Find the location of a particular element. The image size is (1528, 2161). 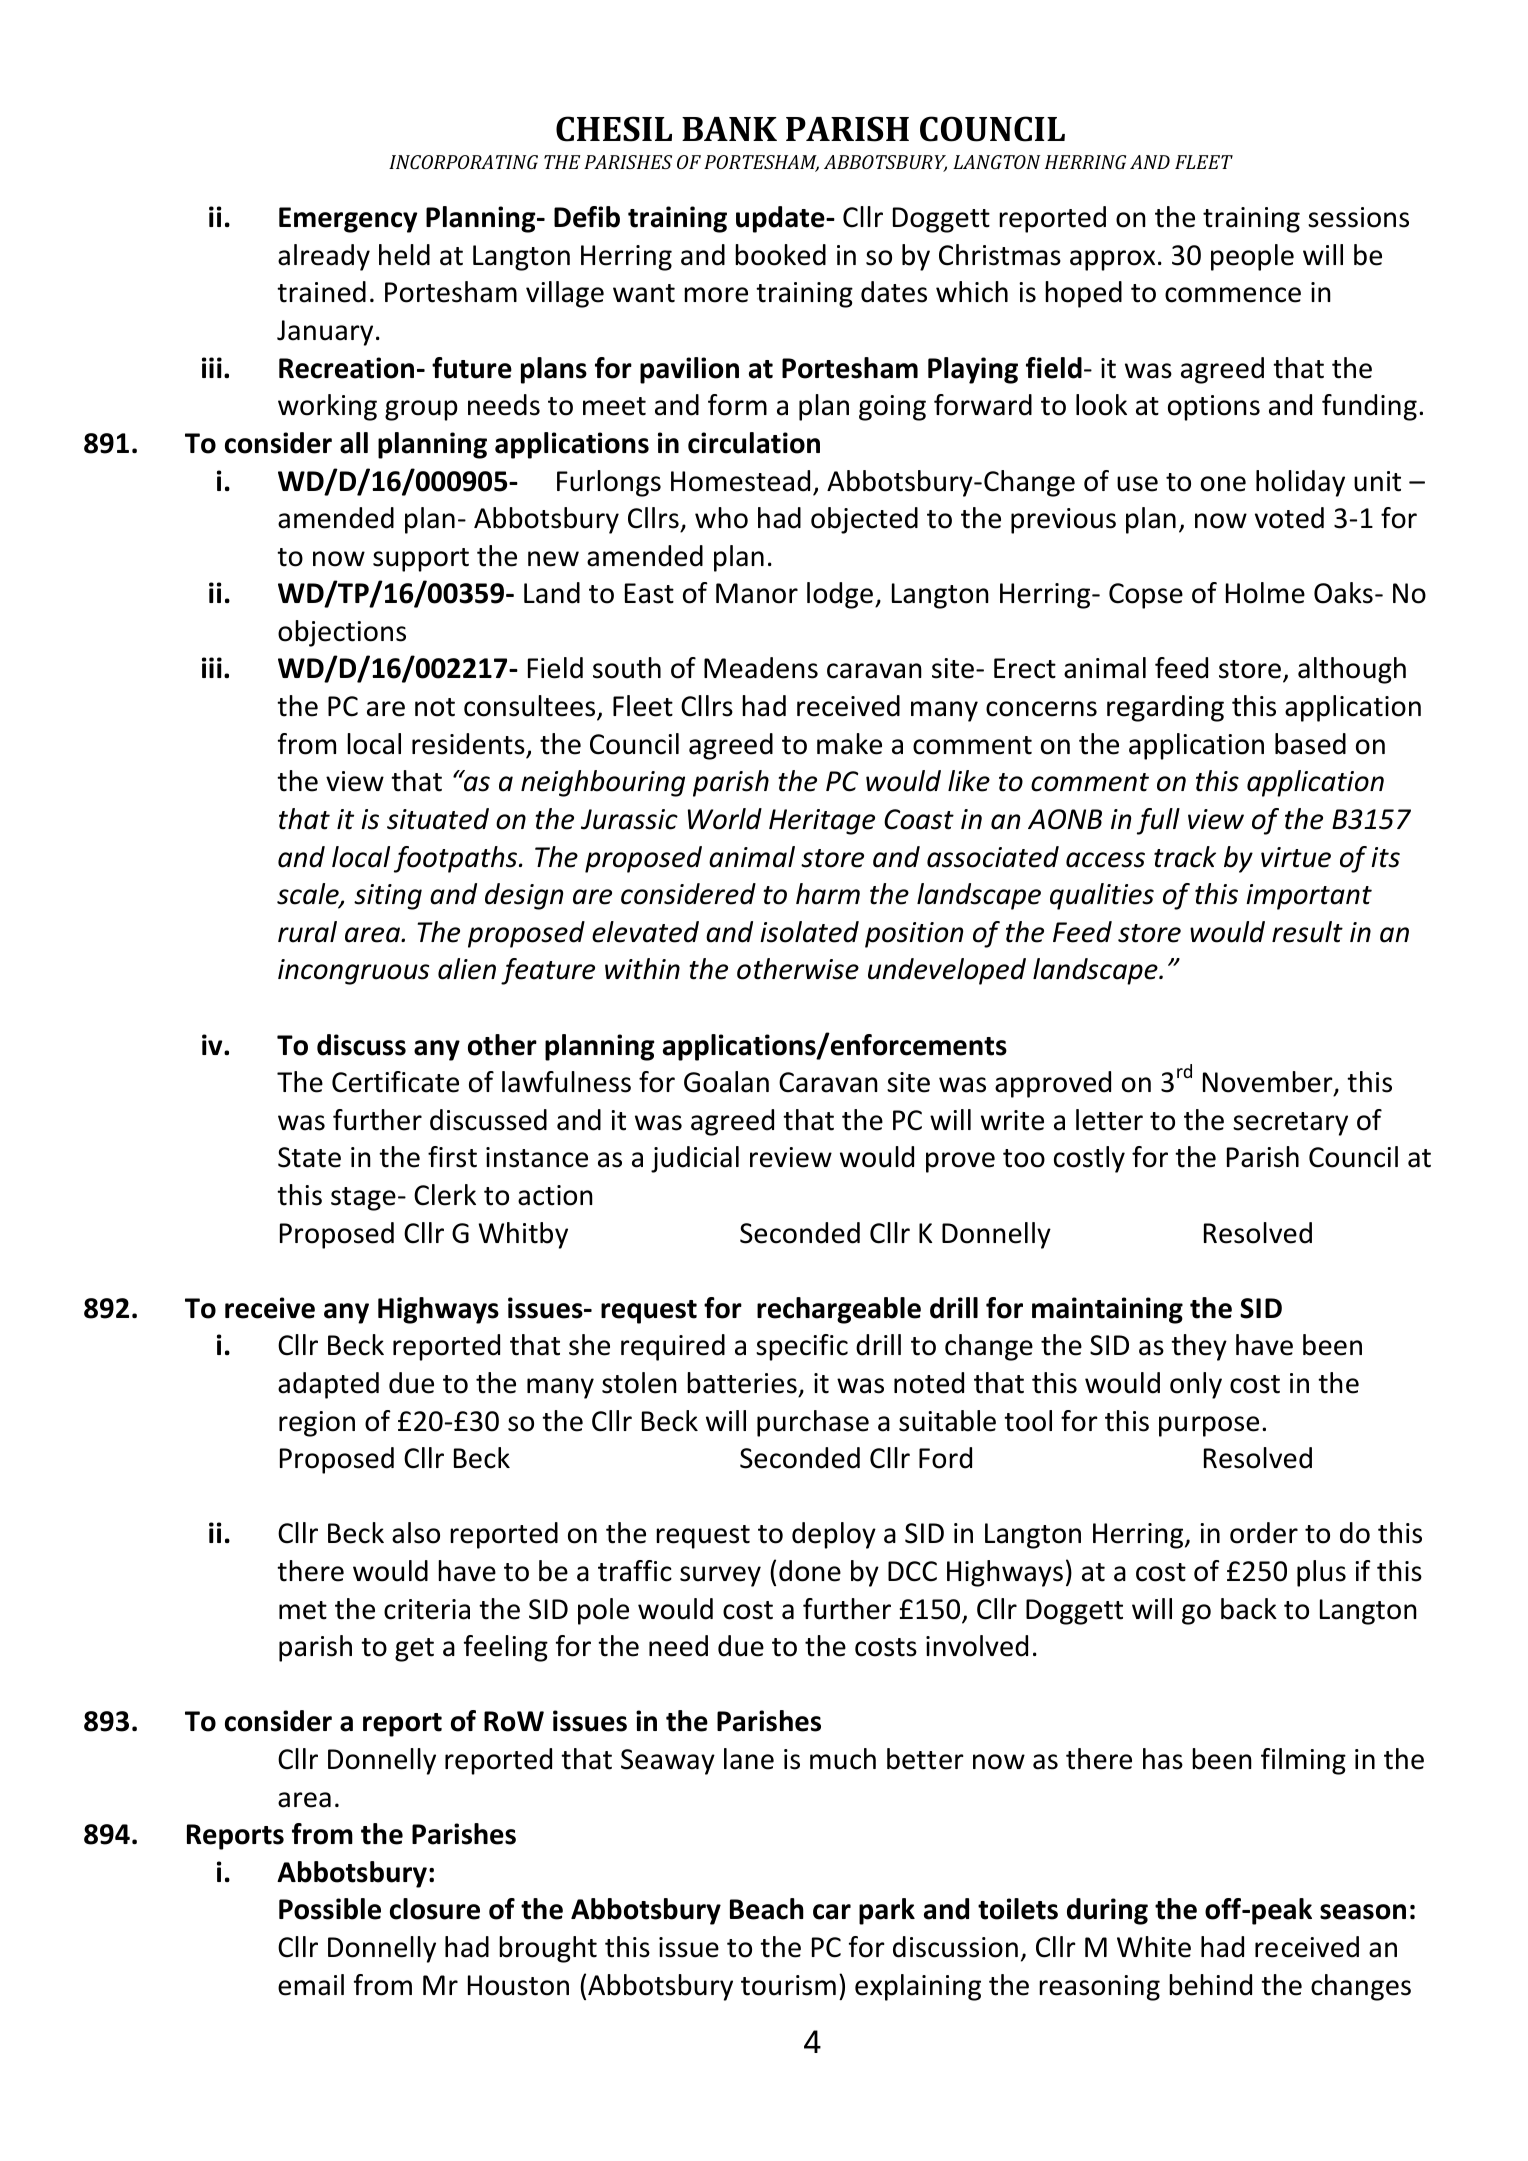

booked is located at coordinates (780, 255).
